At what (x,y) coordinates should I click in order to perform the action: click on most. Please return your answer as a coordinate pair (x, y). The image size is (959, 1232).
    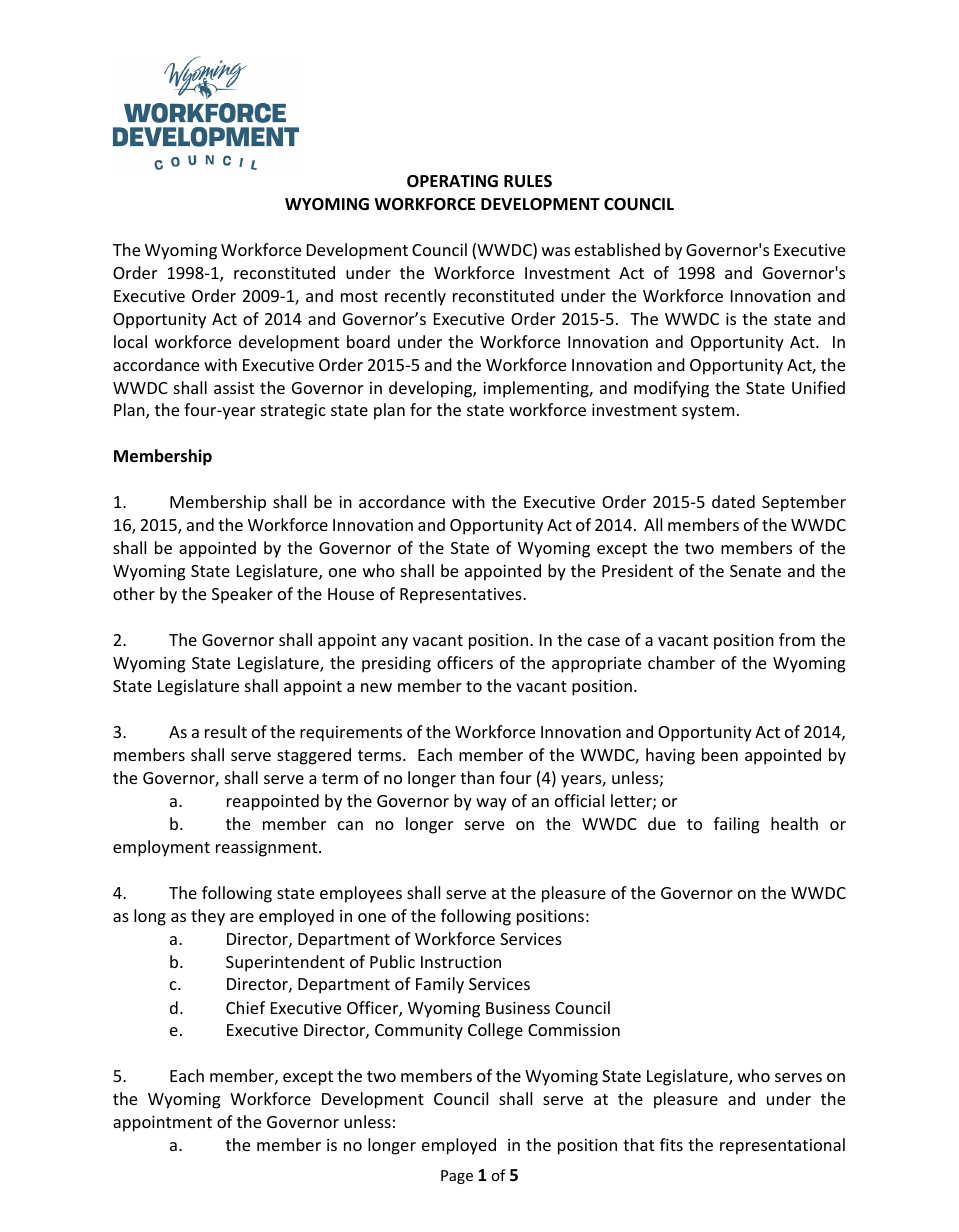
    Looking at the image, I should click on (359, 296).
